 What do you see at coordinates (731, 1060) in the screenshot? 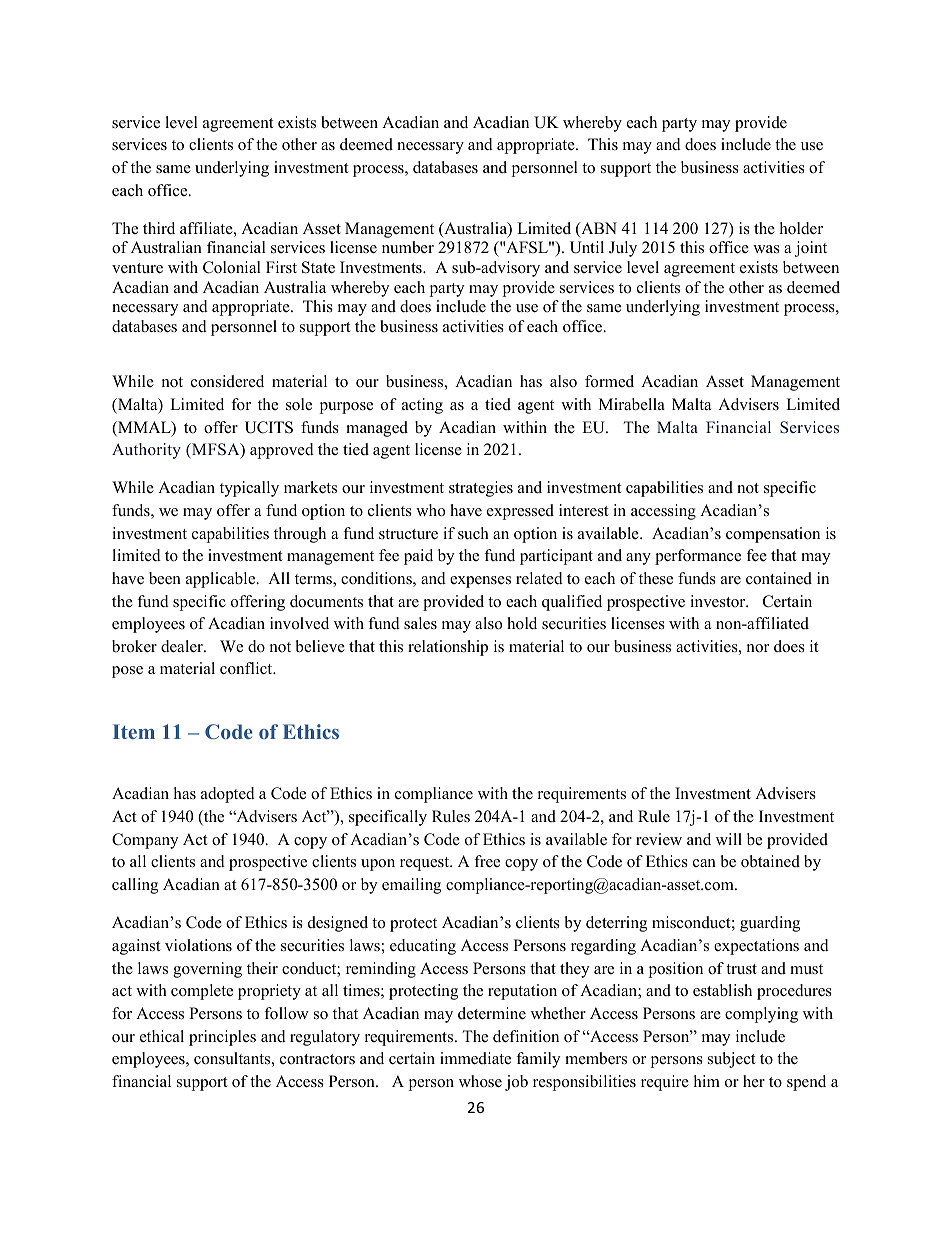
I see `subject` at bounding box center [731, 1060].
